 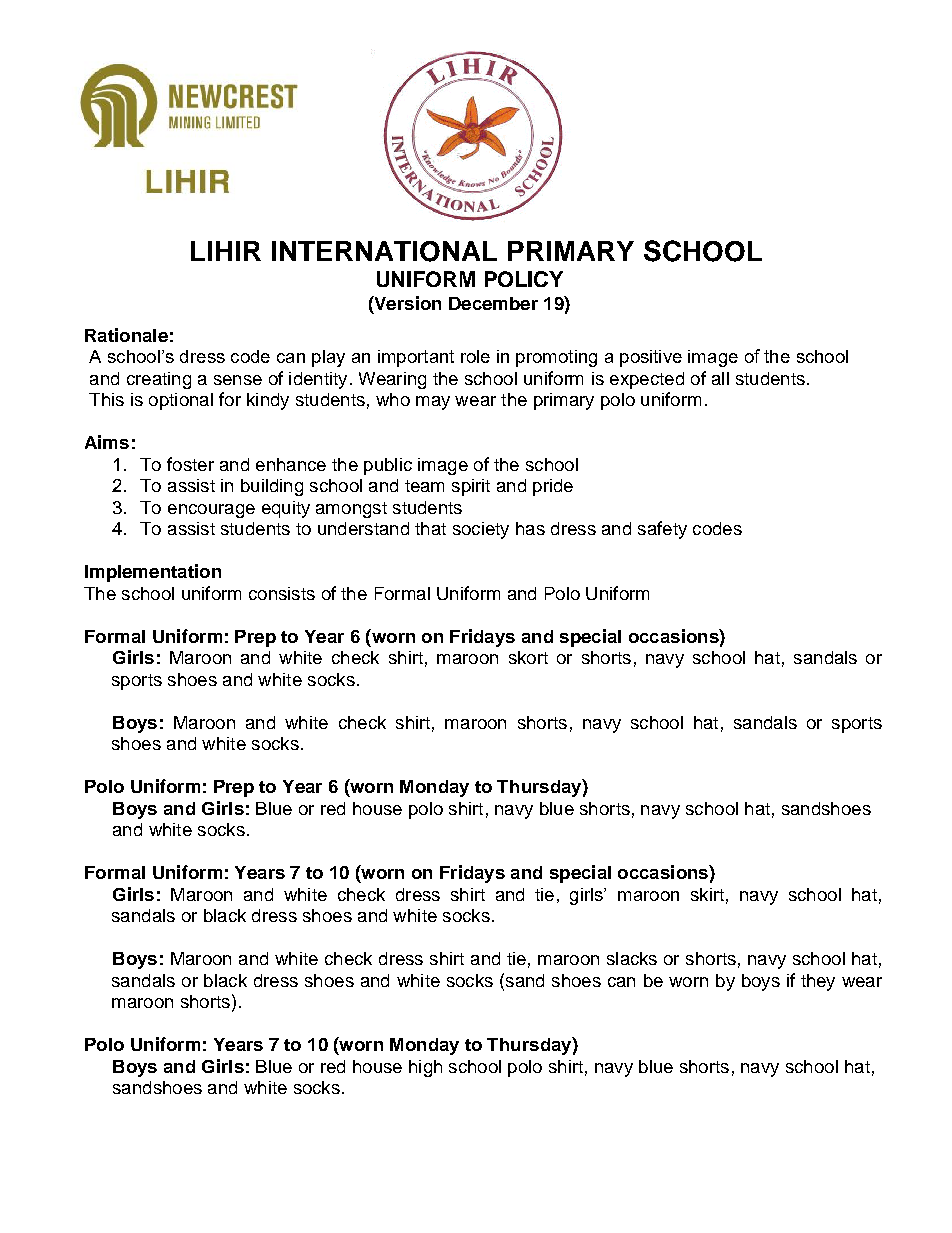 I want to click on safety, so click(x=662, y=530).
